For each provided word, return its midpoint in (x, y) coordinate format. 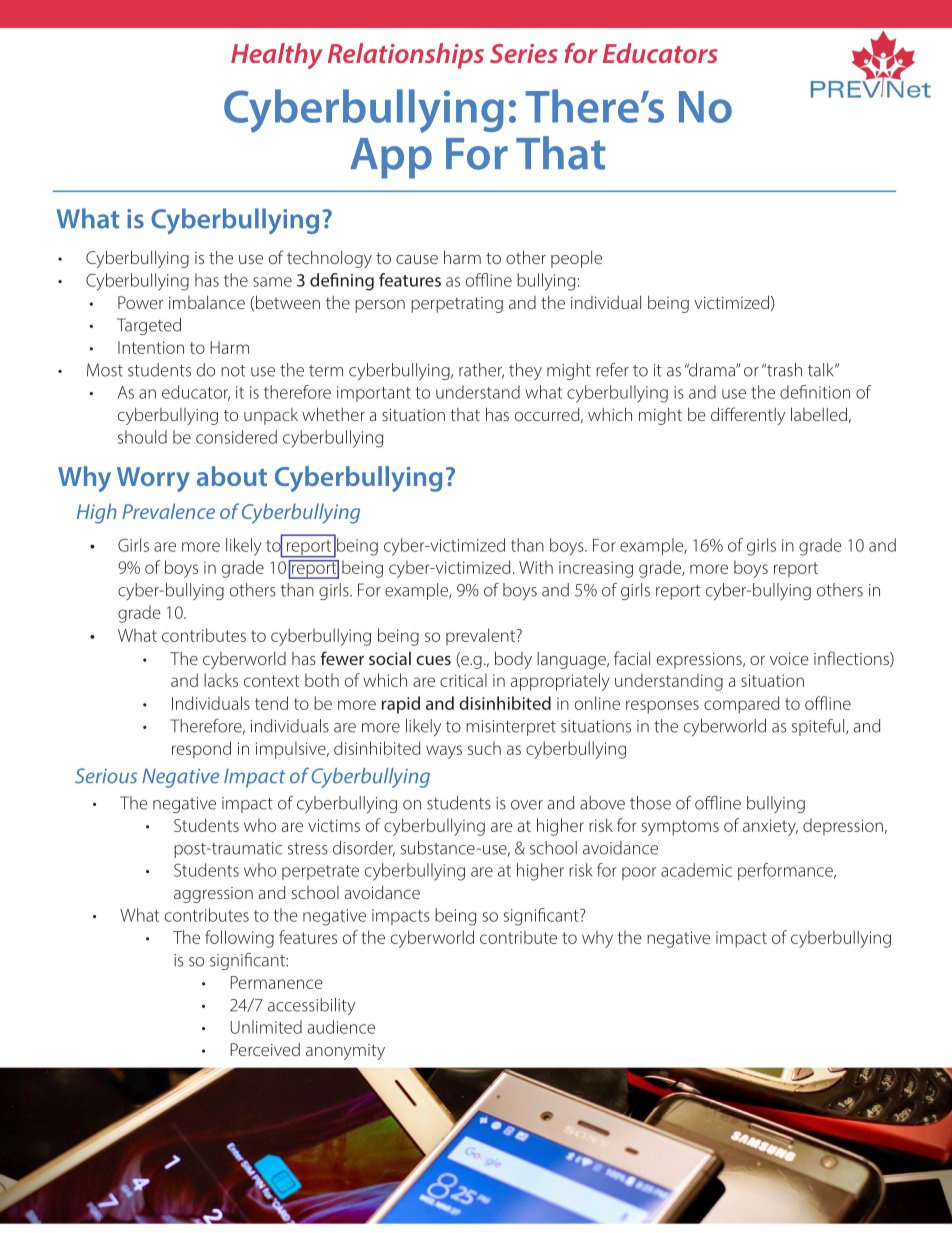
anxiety (770, 827)
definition (815, 392)
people (576, 259)
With (536, 567)
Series (524, 53)
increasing (596, 569)
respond (201, 750)
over (527, 805)
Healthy (277, 56)
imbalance (207, 302)
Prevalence (168, 511)
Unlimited (266, 1027)
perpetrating (457, 305)
